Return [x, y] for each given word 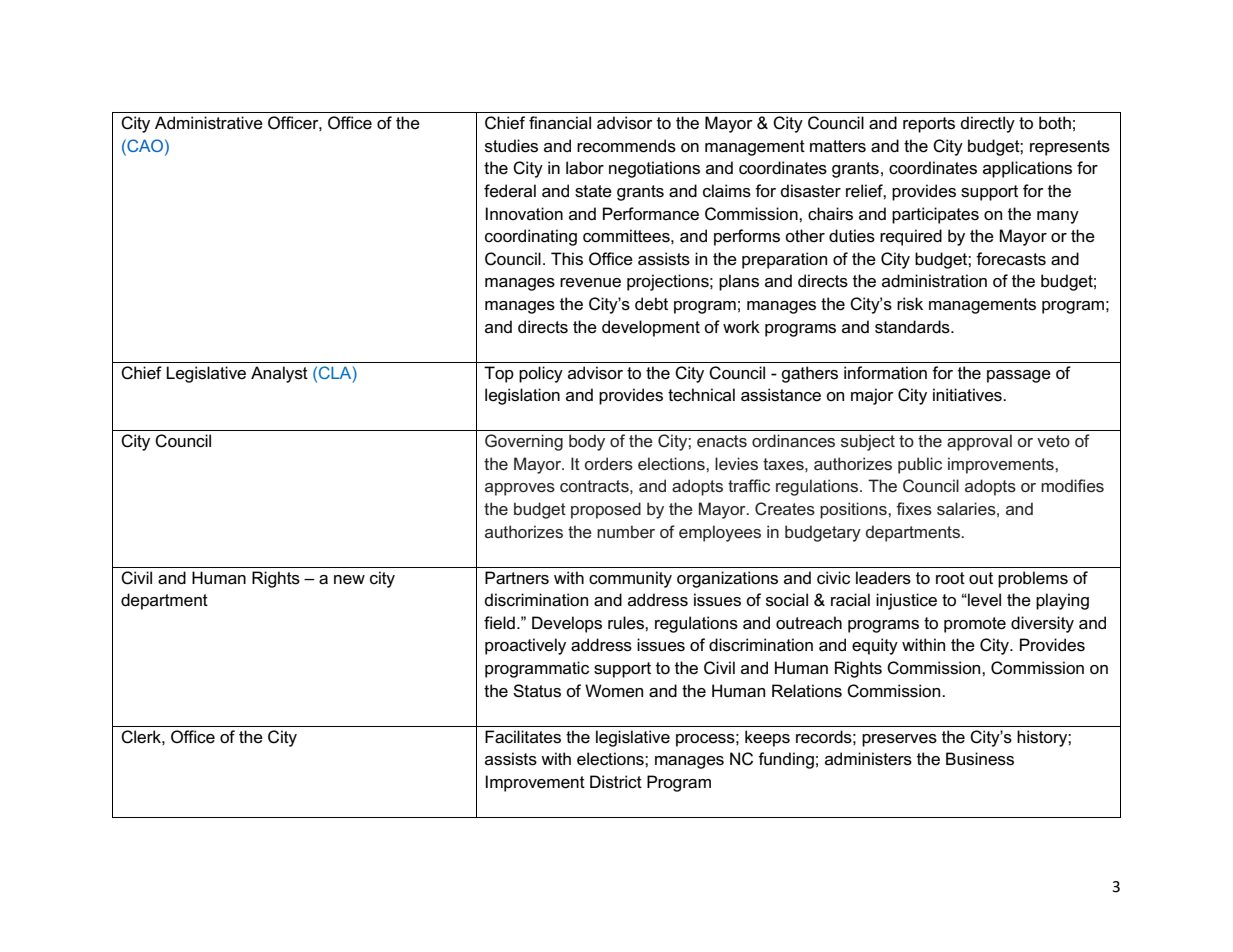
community [630, 579]
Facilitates [523, 737]
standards [913, 327]
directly [988, 124]
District [616, 782]
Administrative [209, 123]
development [651, 328]
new [349, 580]
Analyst [279, 374]
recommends [626, 146]
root [950, 578]
